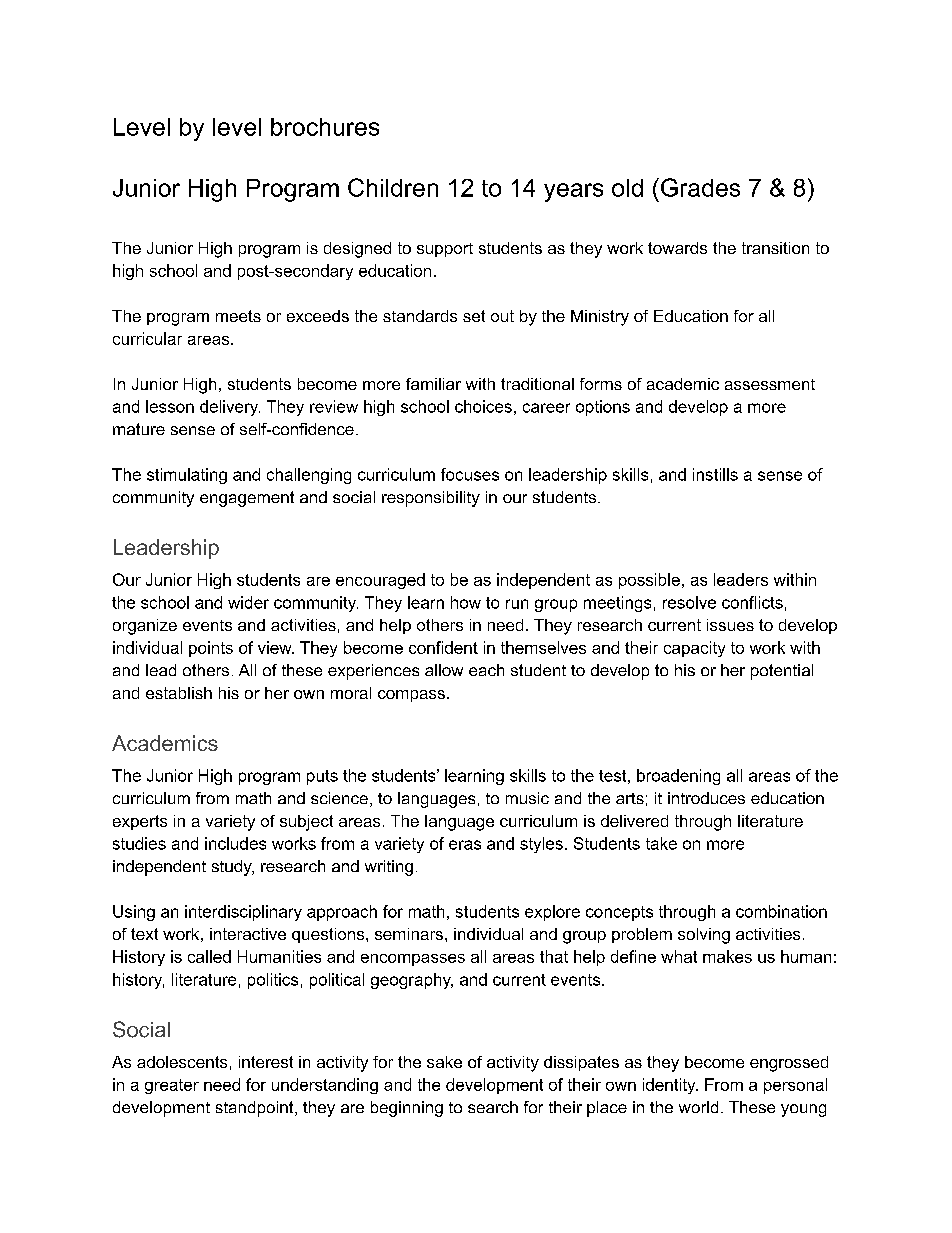 The image size is (952, 1233). What do you see at coordinates (445, 250) in the document?
I see `support` at bounding box center [445, 250].
